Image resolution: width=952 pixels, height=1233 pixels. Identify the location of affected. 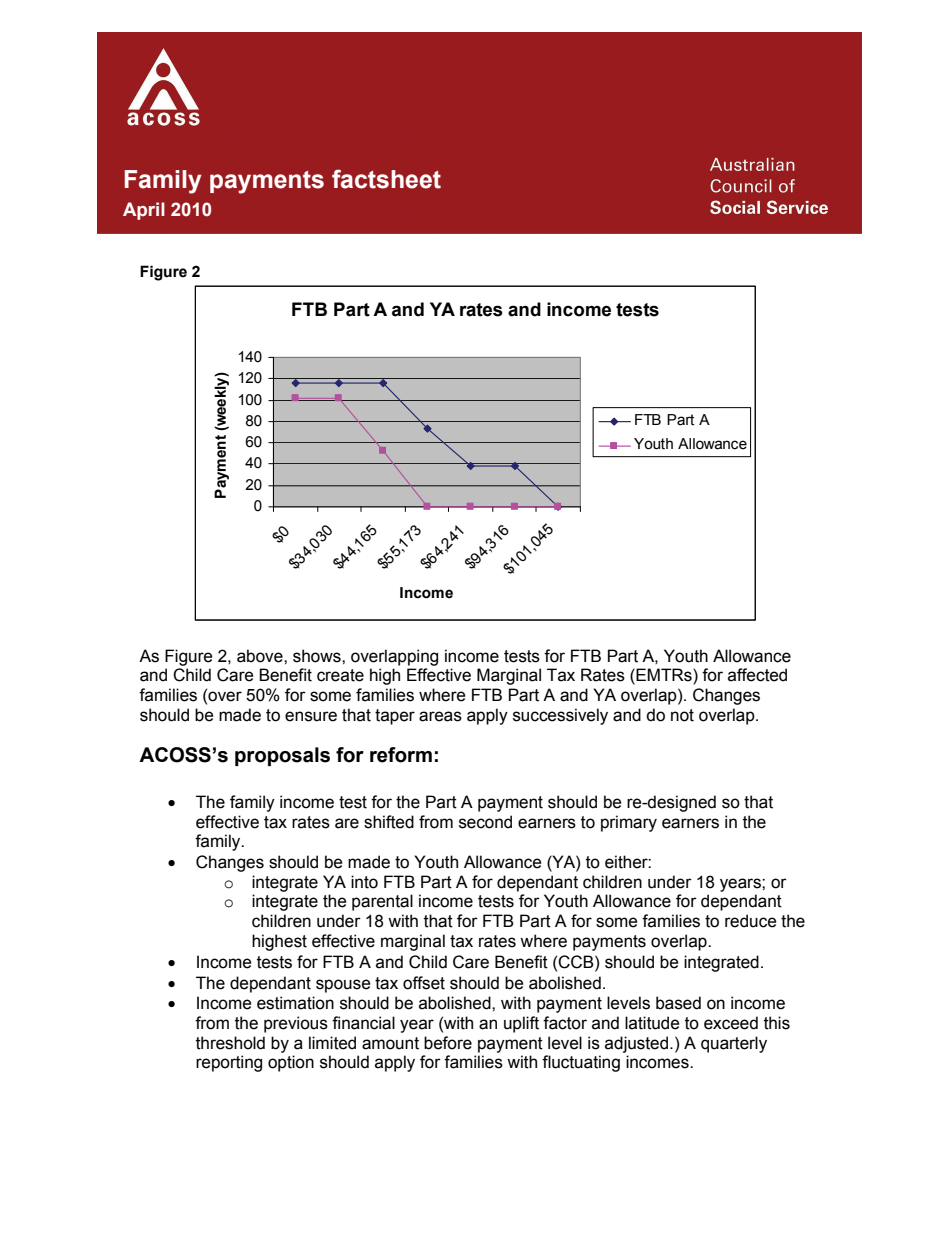
(757, 675).
